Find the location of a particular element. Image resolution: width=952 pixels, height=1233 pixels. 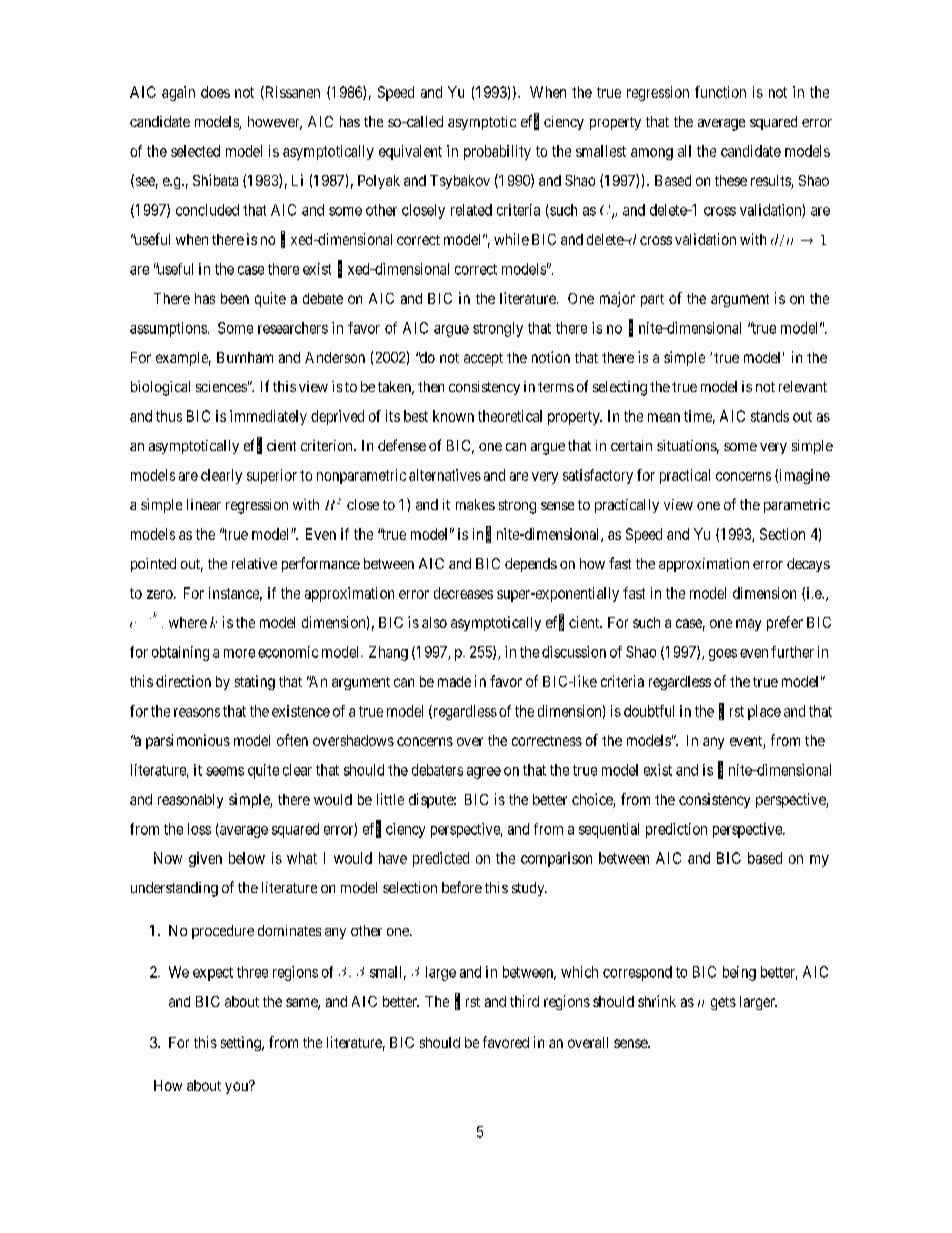

you is located at coordinates (237, 1087).
